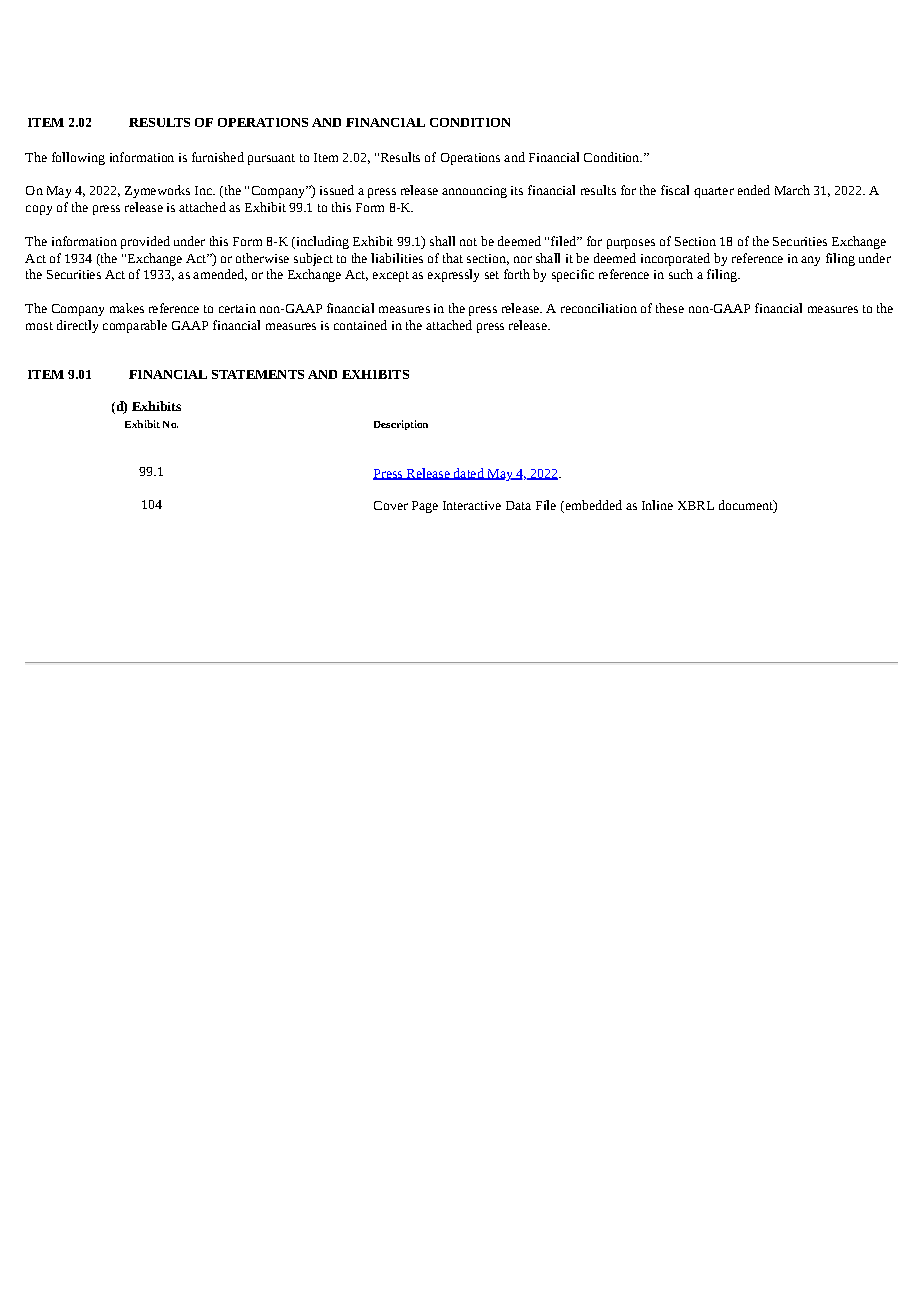  Describe the element at coordinates (401, 425) in the screenshot. I see `Description` at that location.
